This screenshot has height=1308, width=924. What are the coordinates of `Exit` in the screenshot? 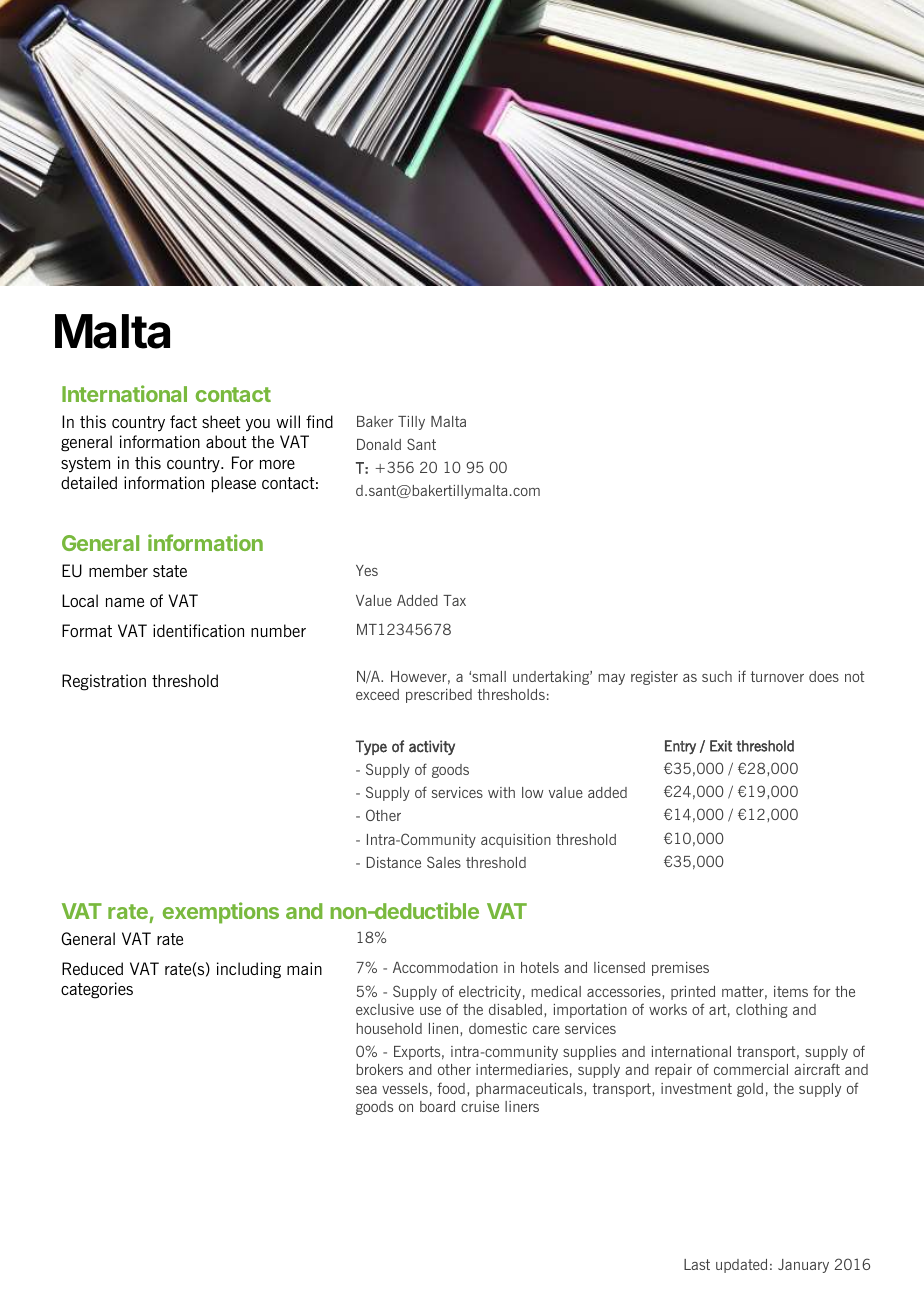 It's located at (721, 746).
